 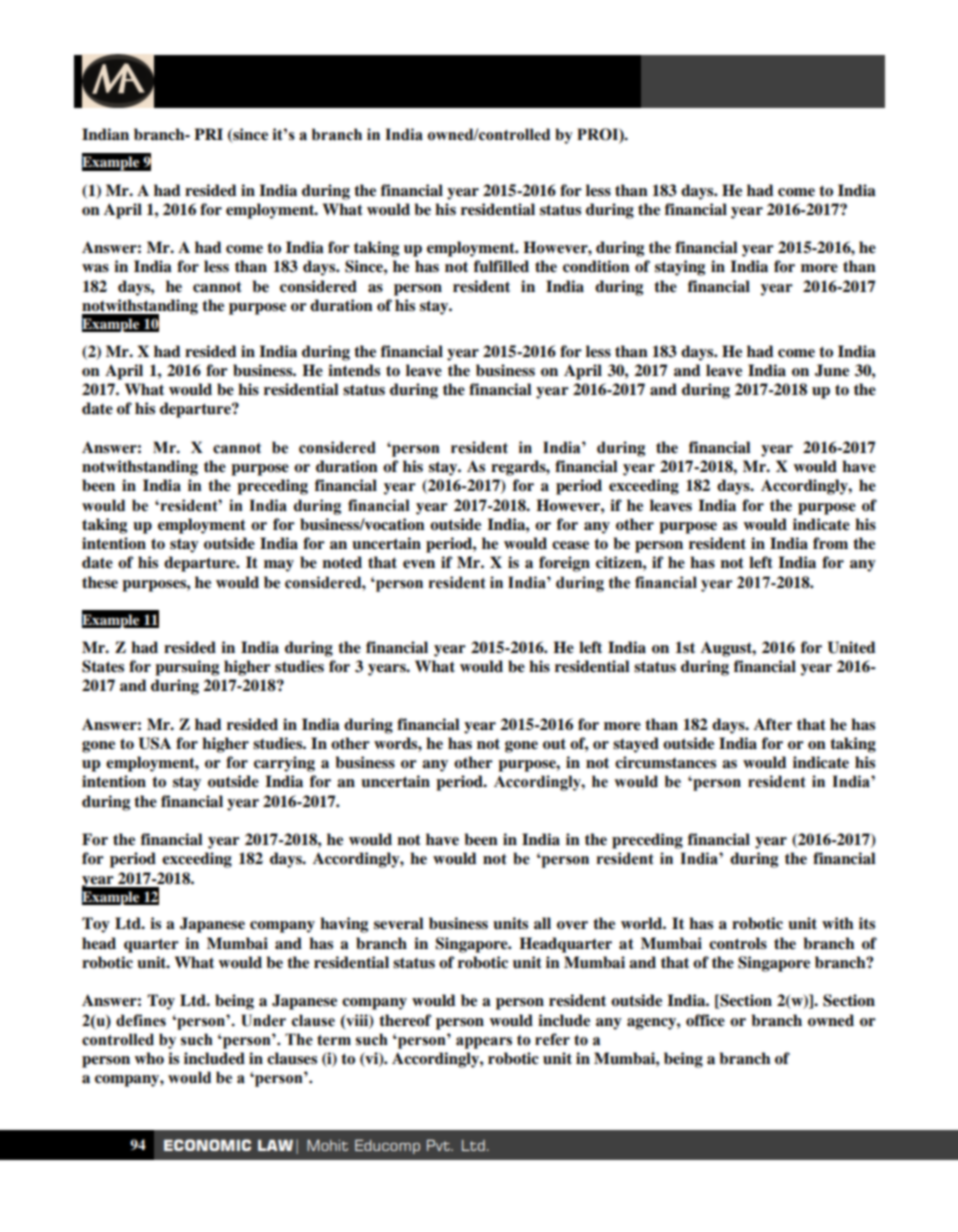 What do you see at coordinates (596, 266) in the image?
I see `condition` at bounding box center [596, 266].
